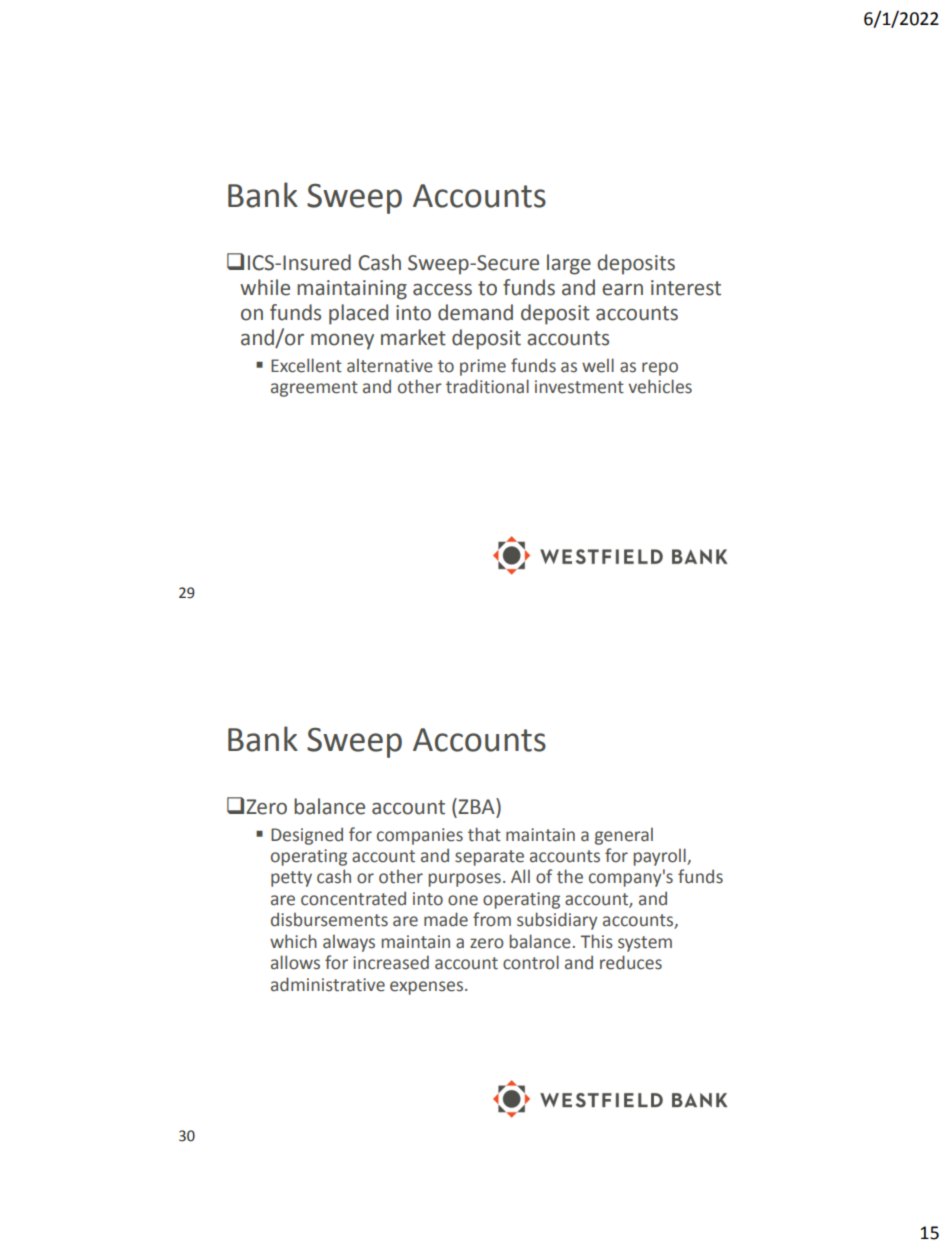  I want to click on Designed, so click(307, 836).
